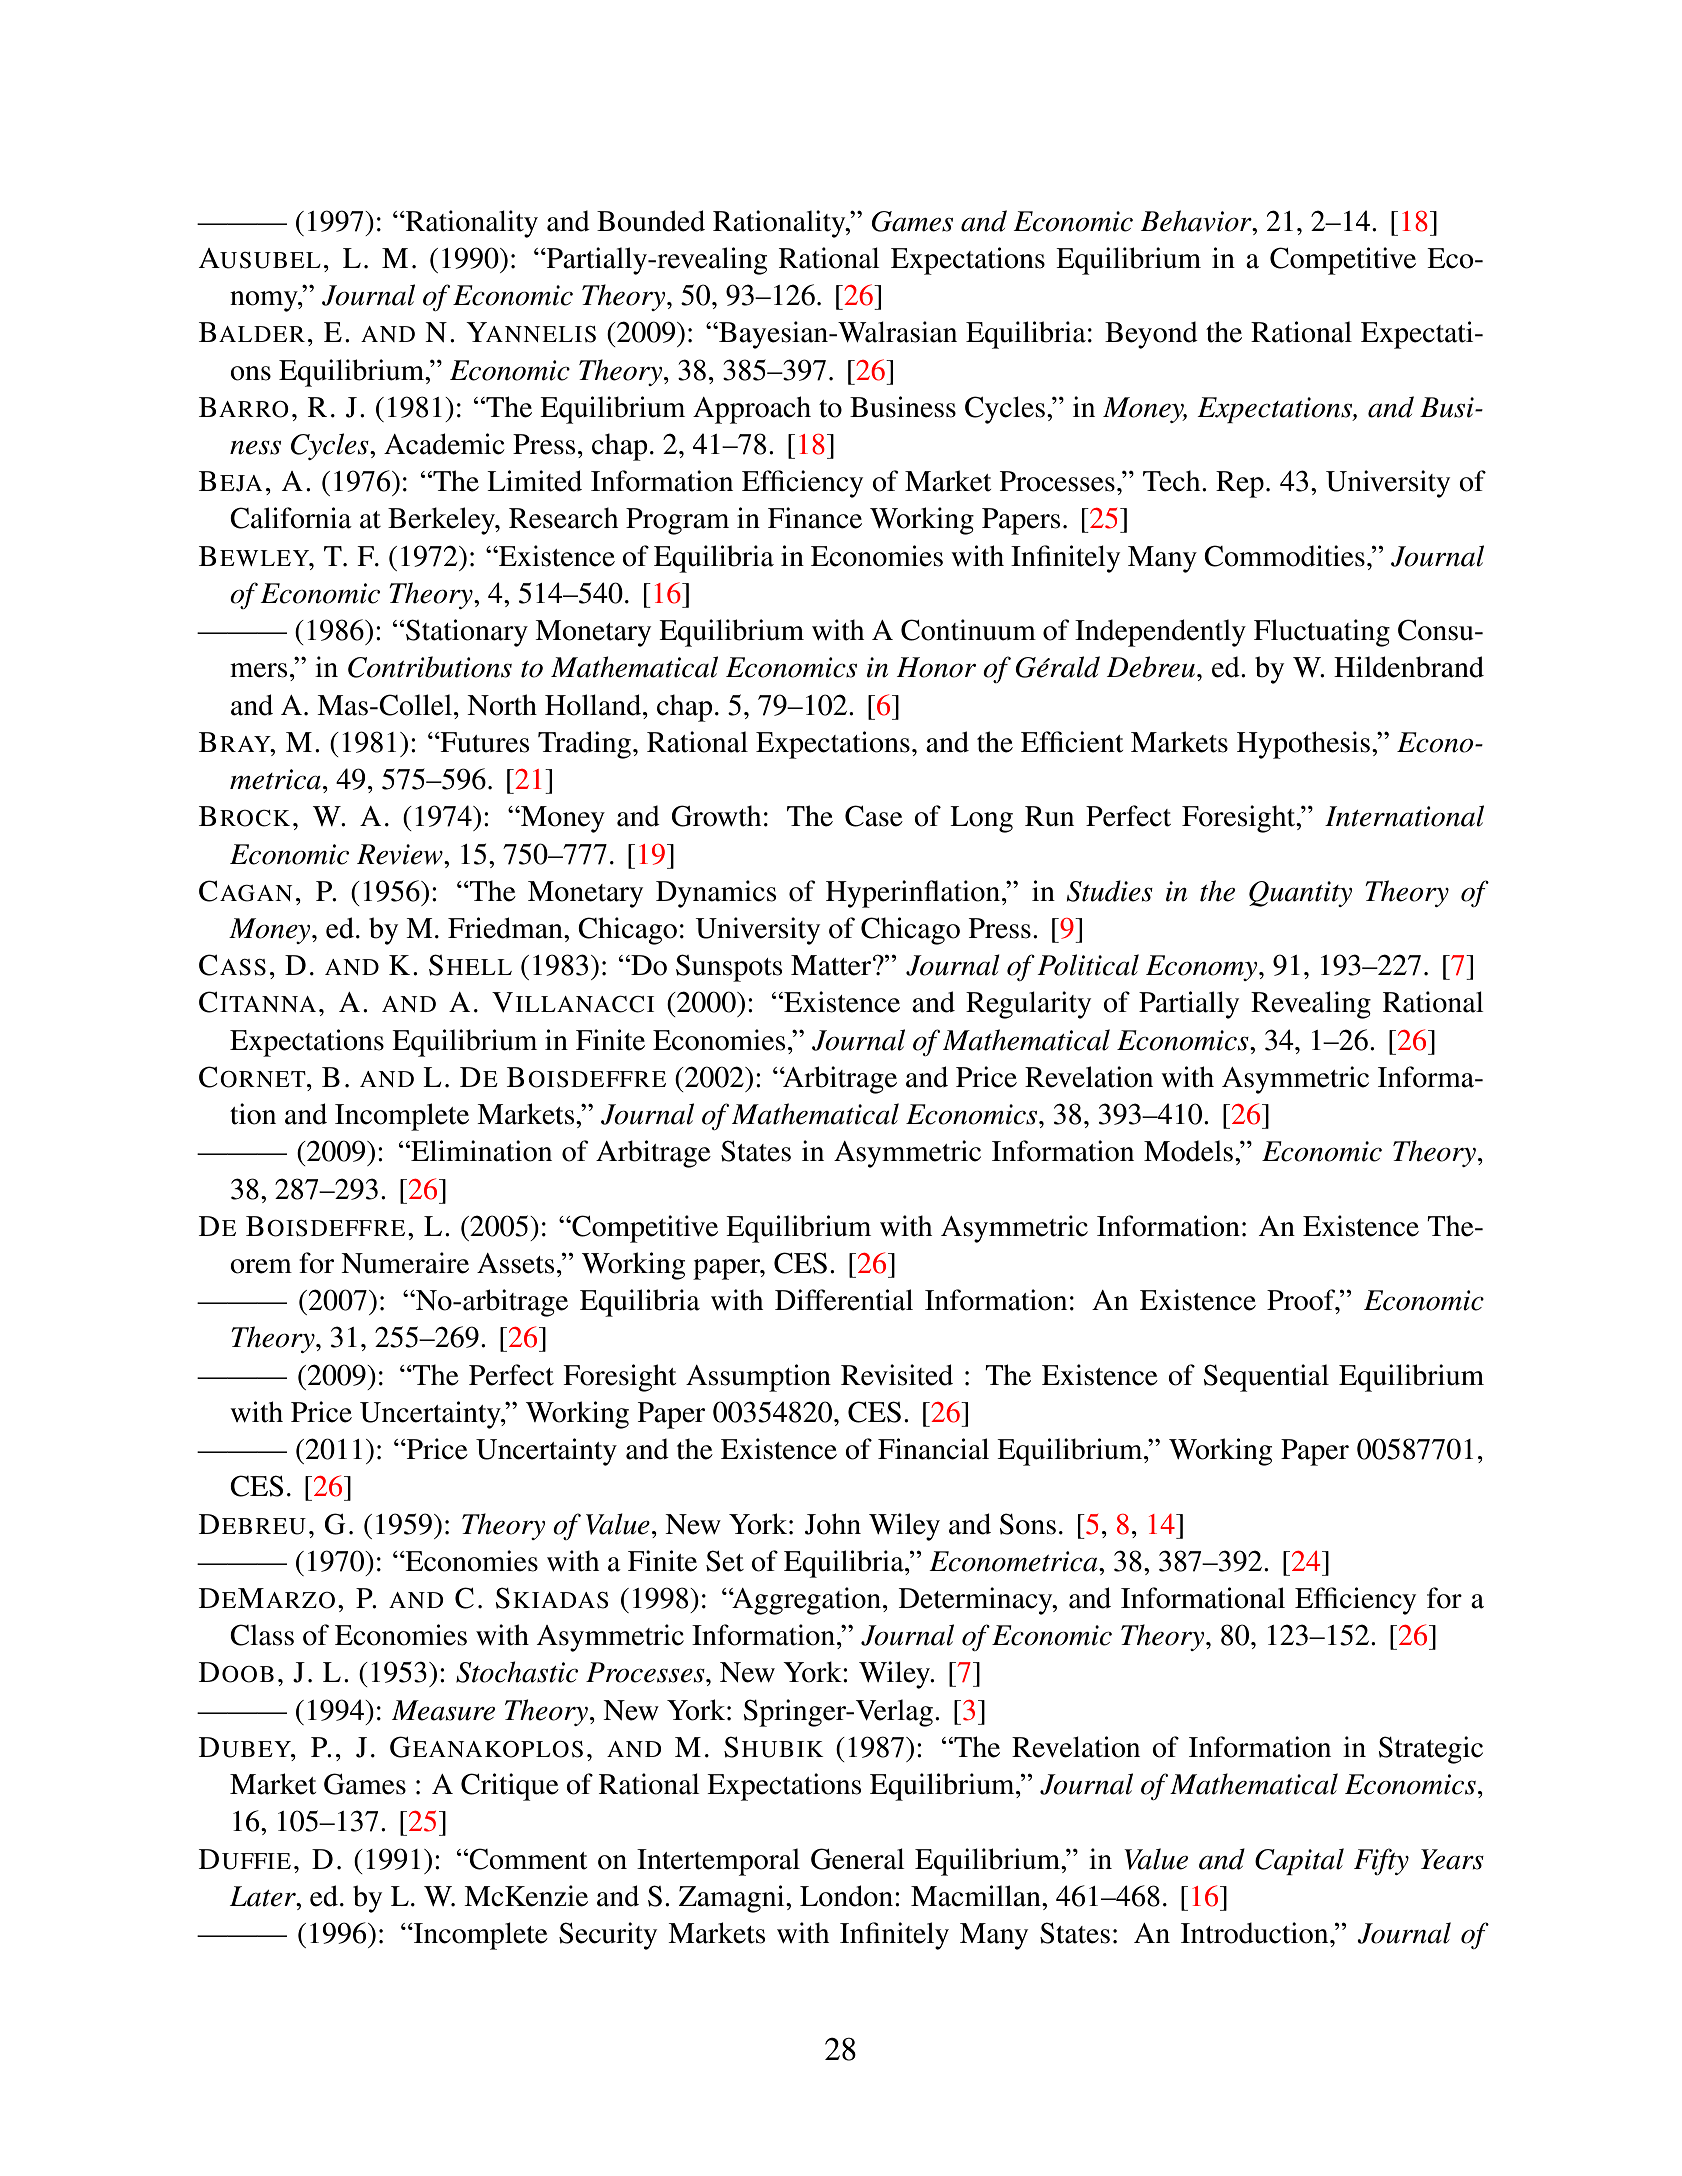 This page has height=2176, width=1682. What do you see at coordinates (848, 1896) in the page?
I see `London` at bounding box center [848, 1896].
